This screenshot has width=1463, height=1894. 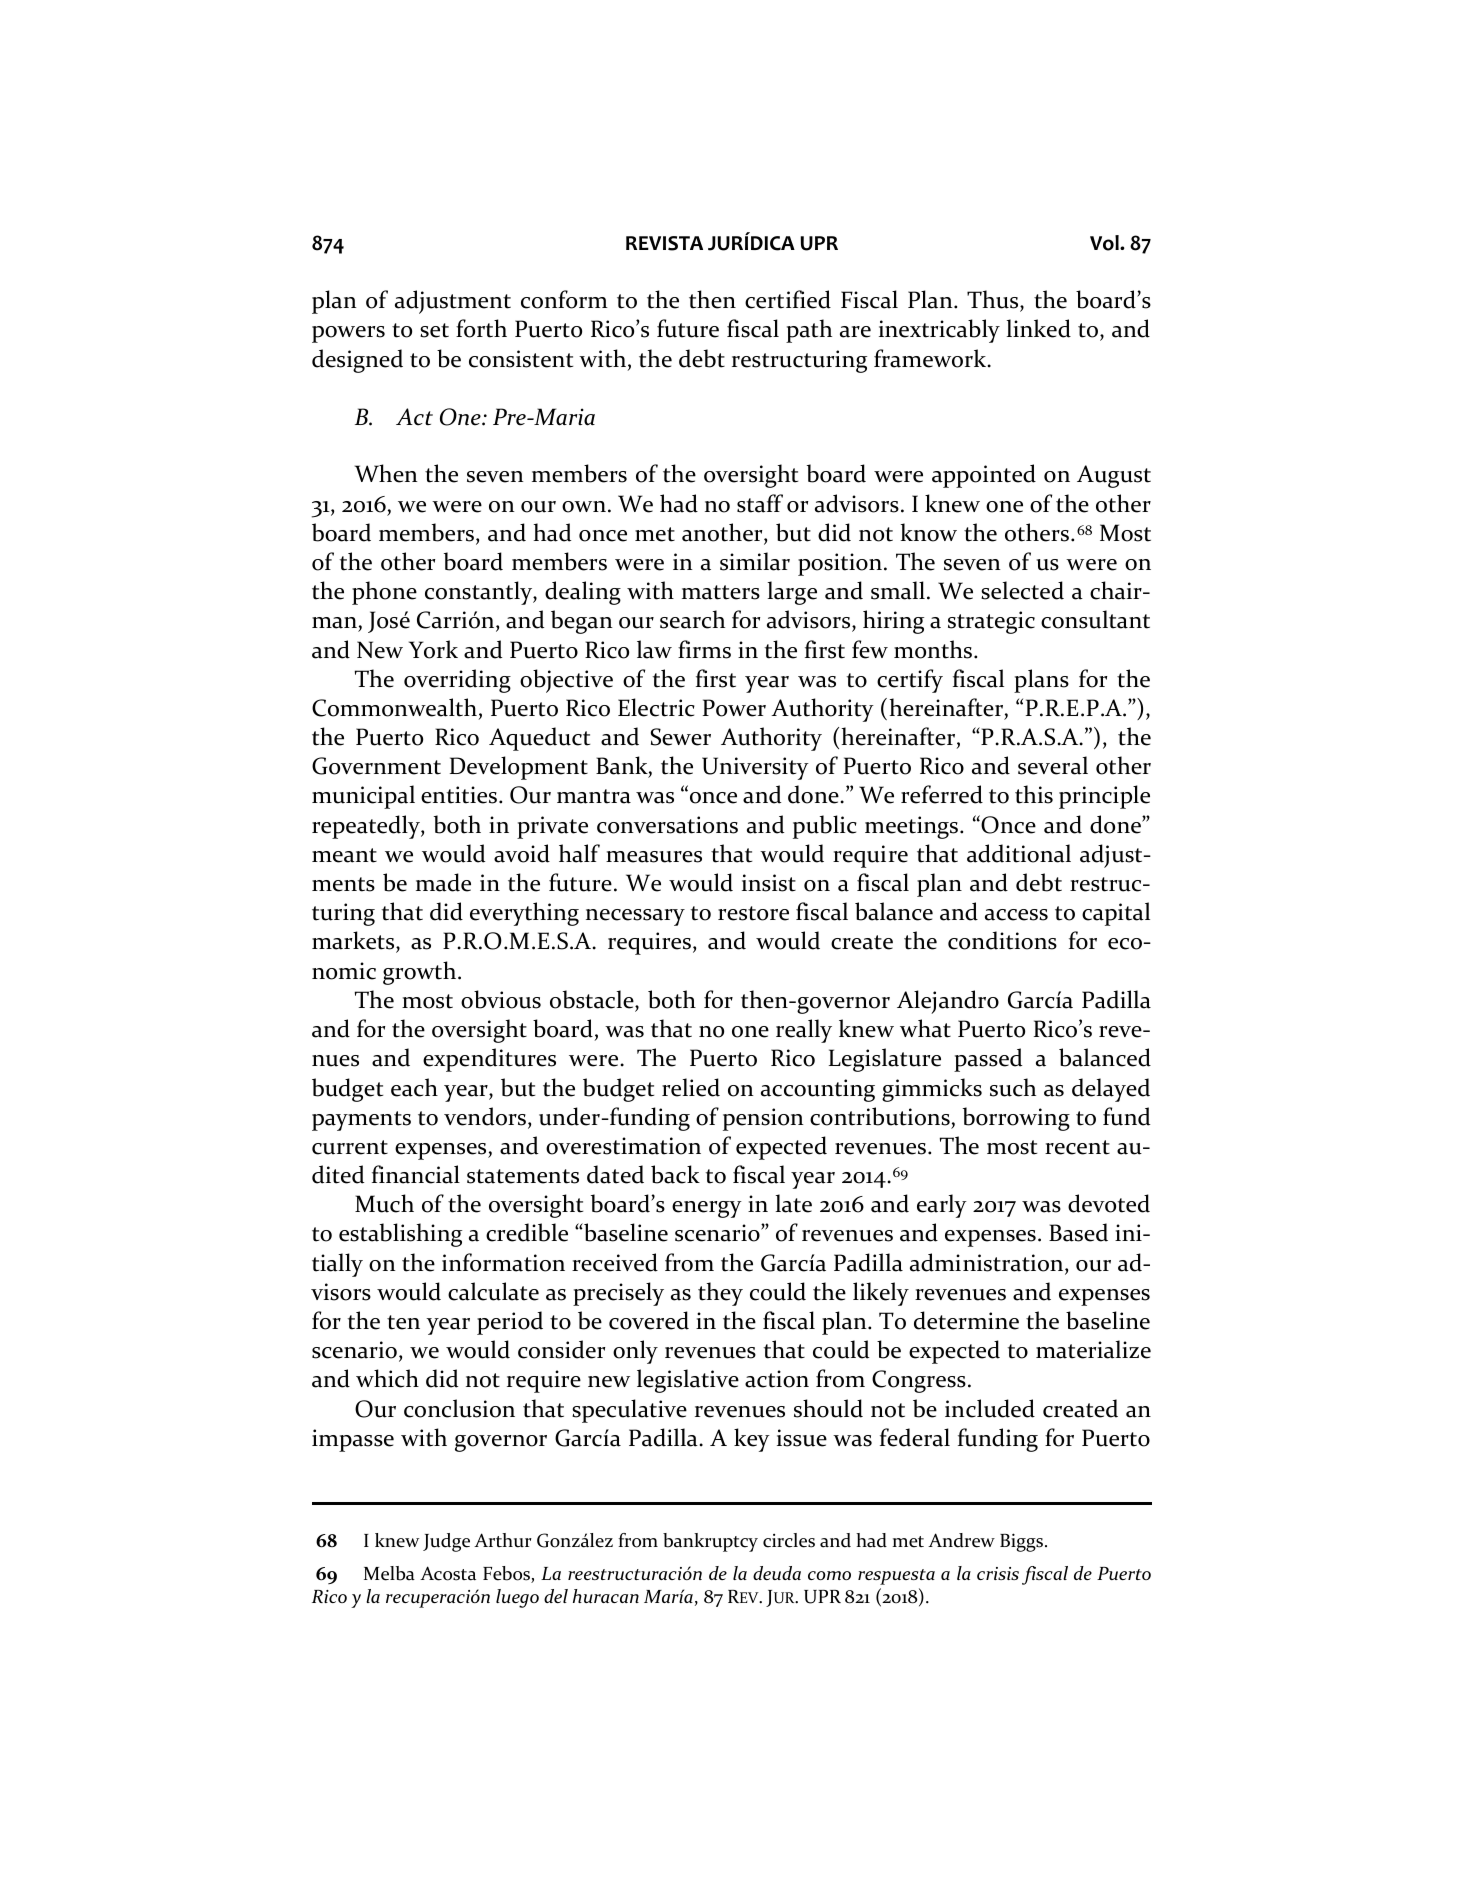 I want to click on Thus, so click(x=994, y=301).
